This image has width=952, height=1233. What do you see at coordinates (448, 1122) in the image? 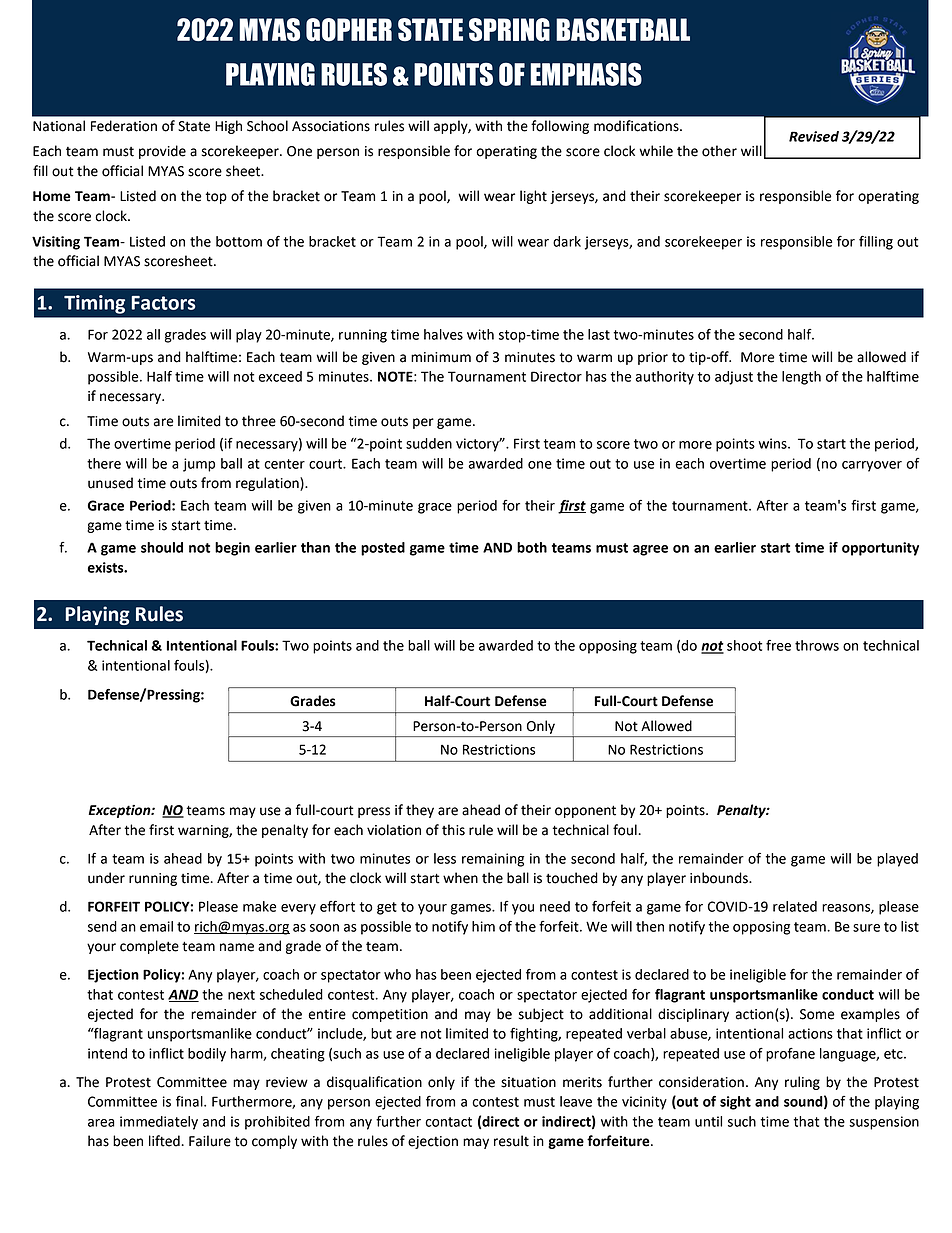
I see `contact` at bounding box center [448, 1122].
